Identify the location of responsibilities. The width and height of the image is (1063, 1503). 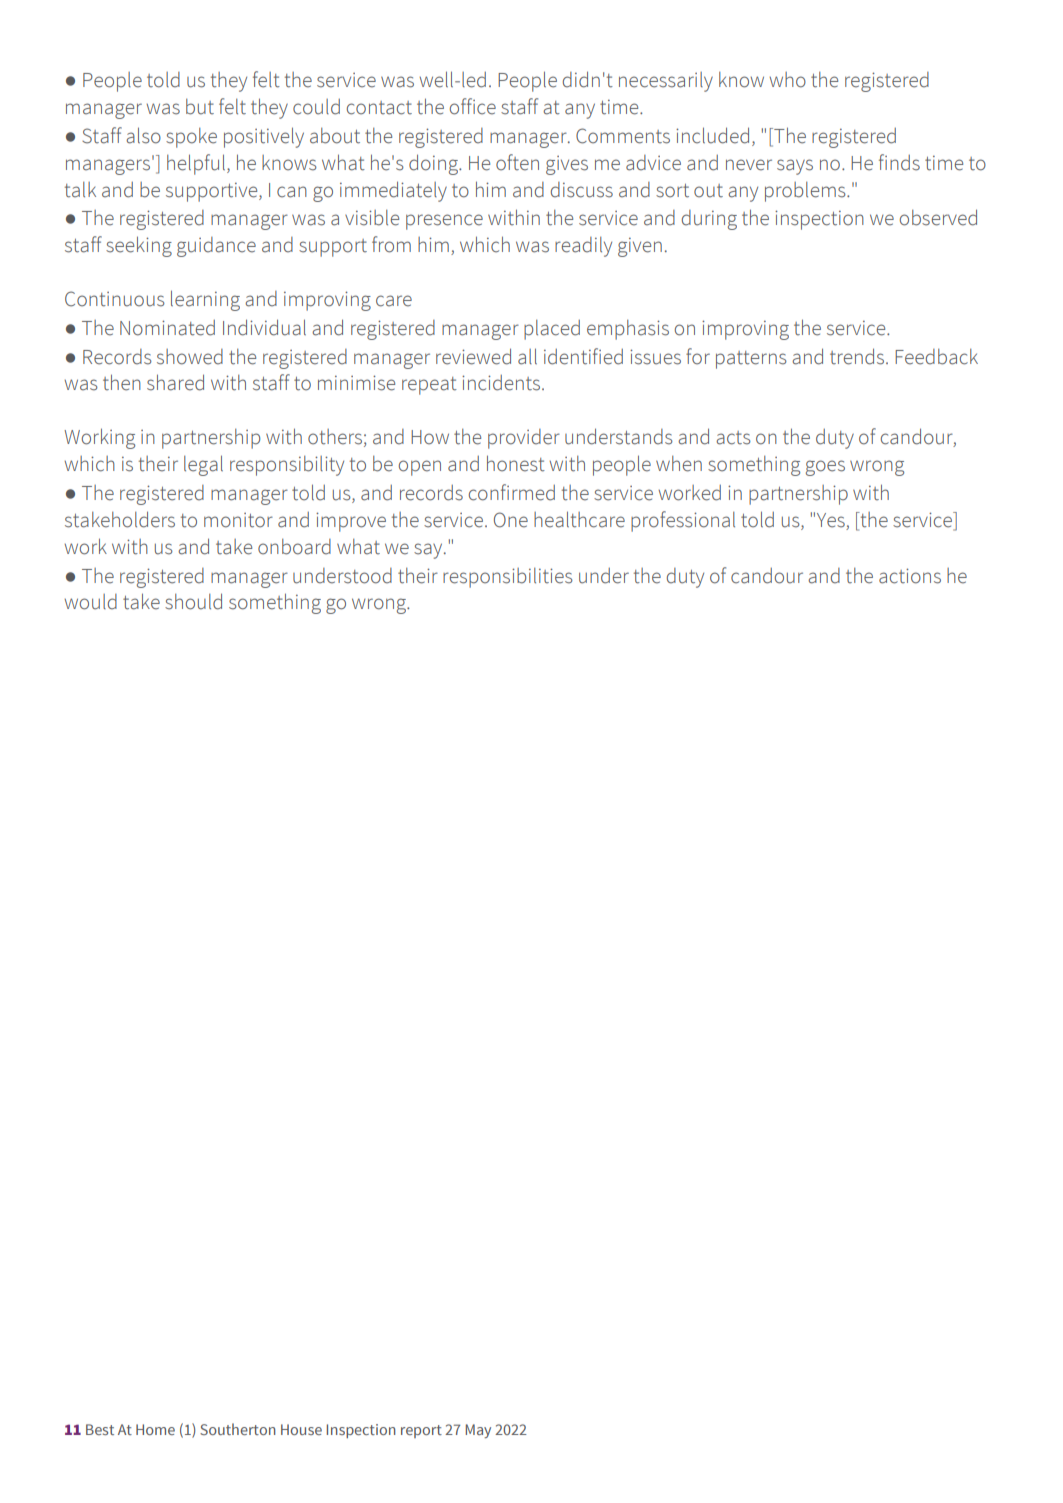
(508, 578).
